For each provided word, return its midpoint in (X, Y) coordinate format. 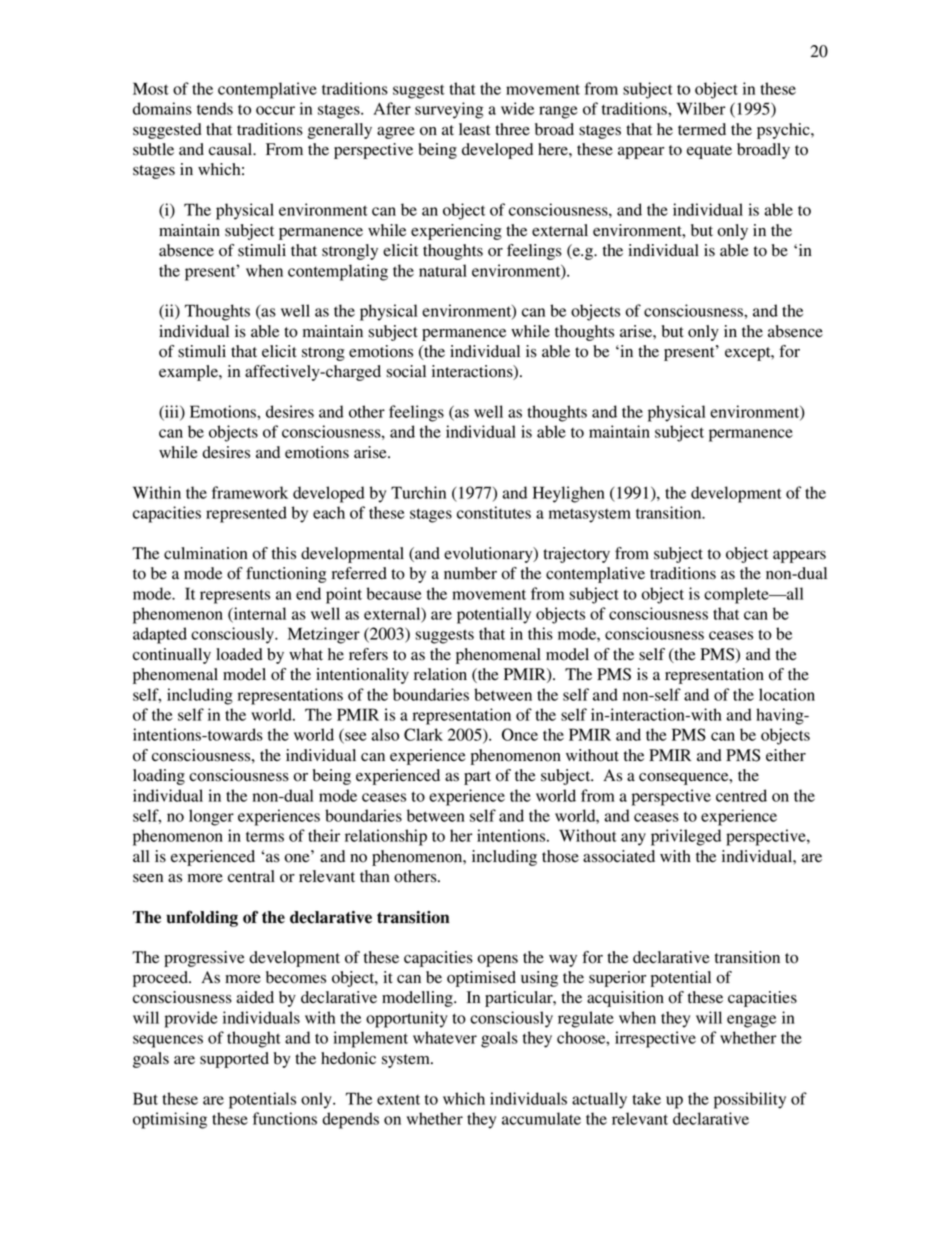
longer (211, 817)
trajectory (576, 555)
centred (741, 795)
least (474, 129)
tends (215, 108)
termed (702, 129)
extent (398, 1099)
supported (234, 1060)
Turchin (418, 492)
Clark (423, 734)
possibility (750, 1100)
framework (250, 492)
